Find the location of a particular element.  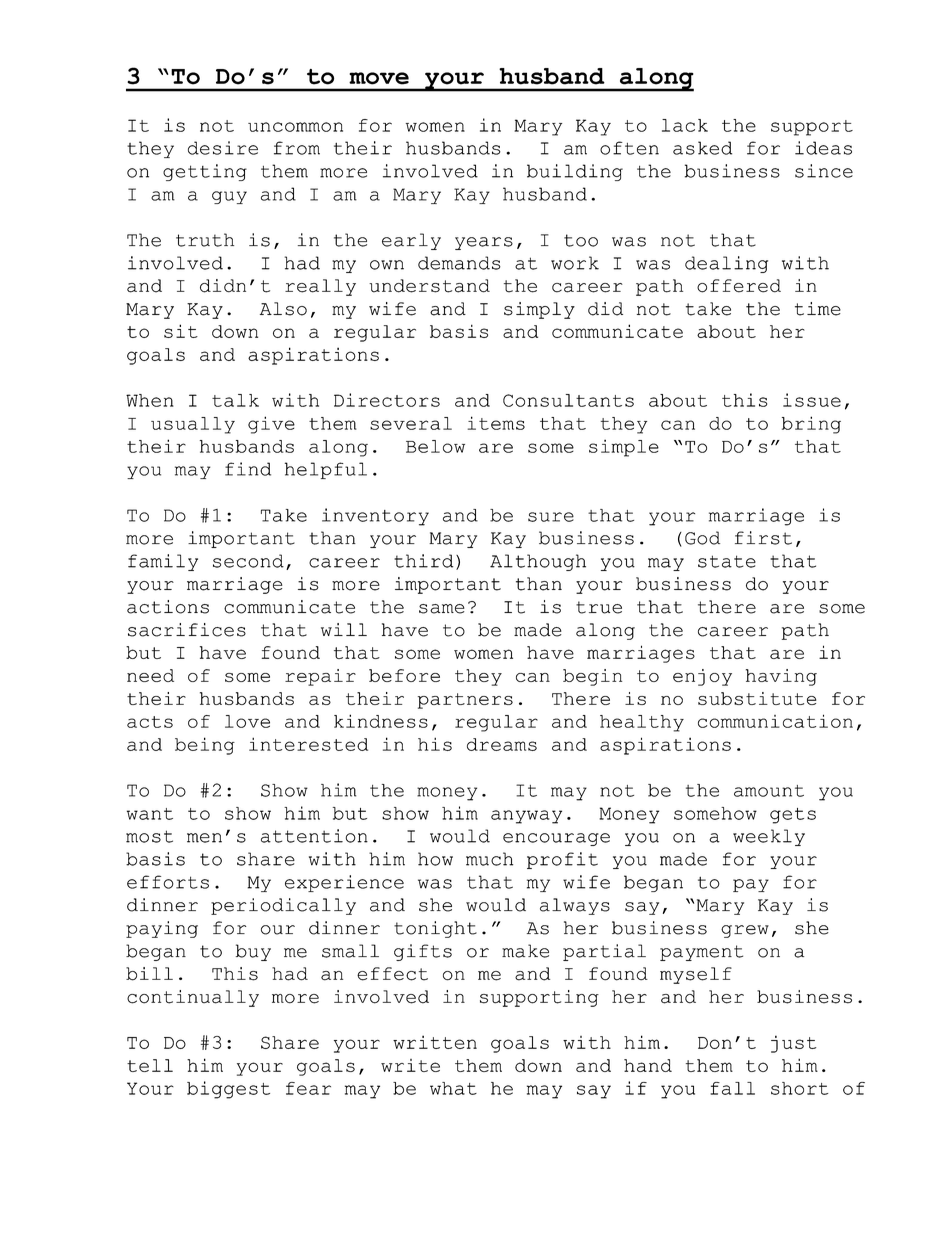

want is located at coordinates (150, 814).
